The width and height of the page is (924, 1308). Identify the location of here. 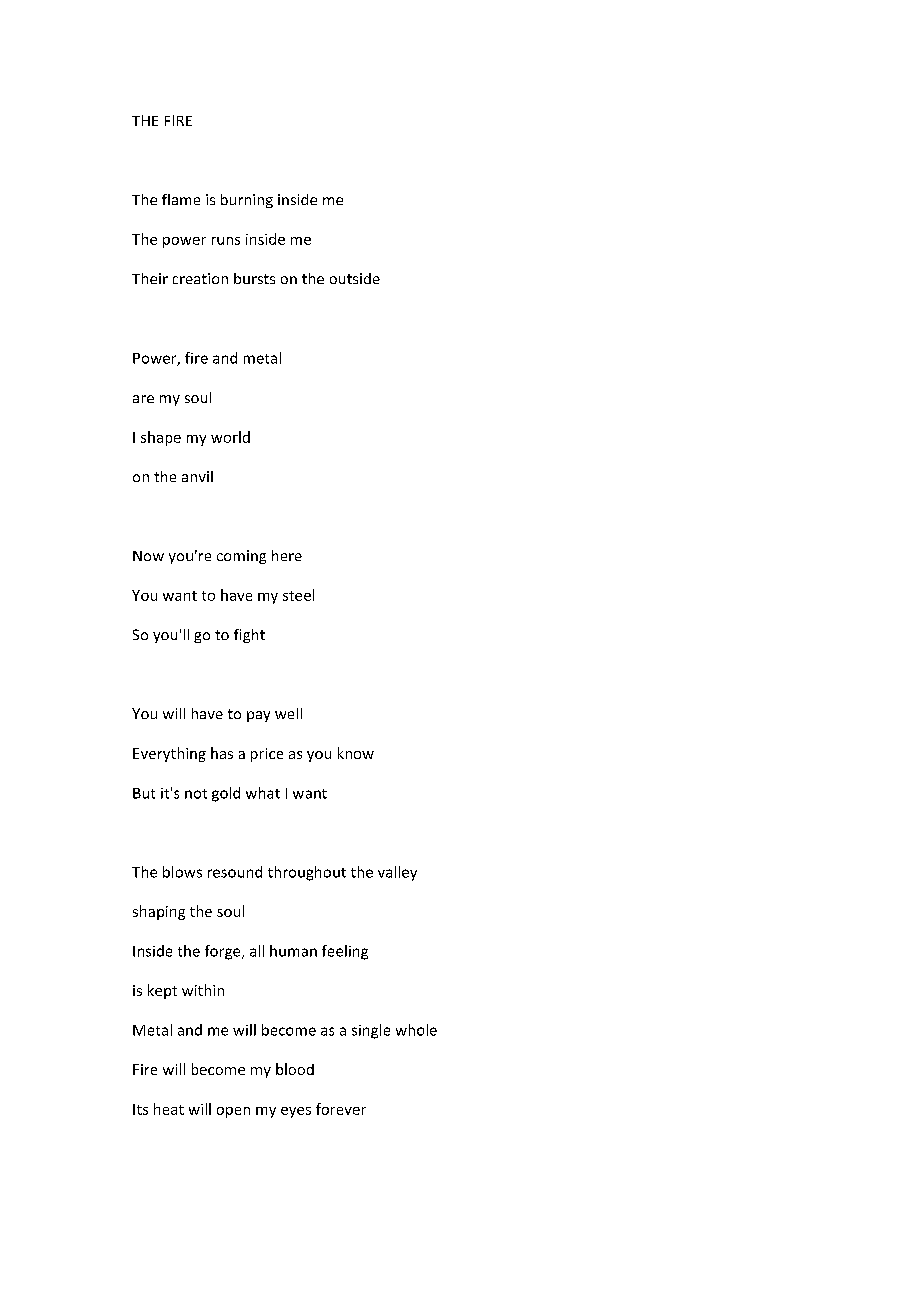
(287, 555).
